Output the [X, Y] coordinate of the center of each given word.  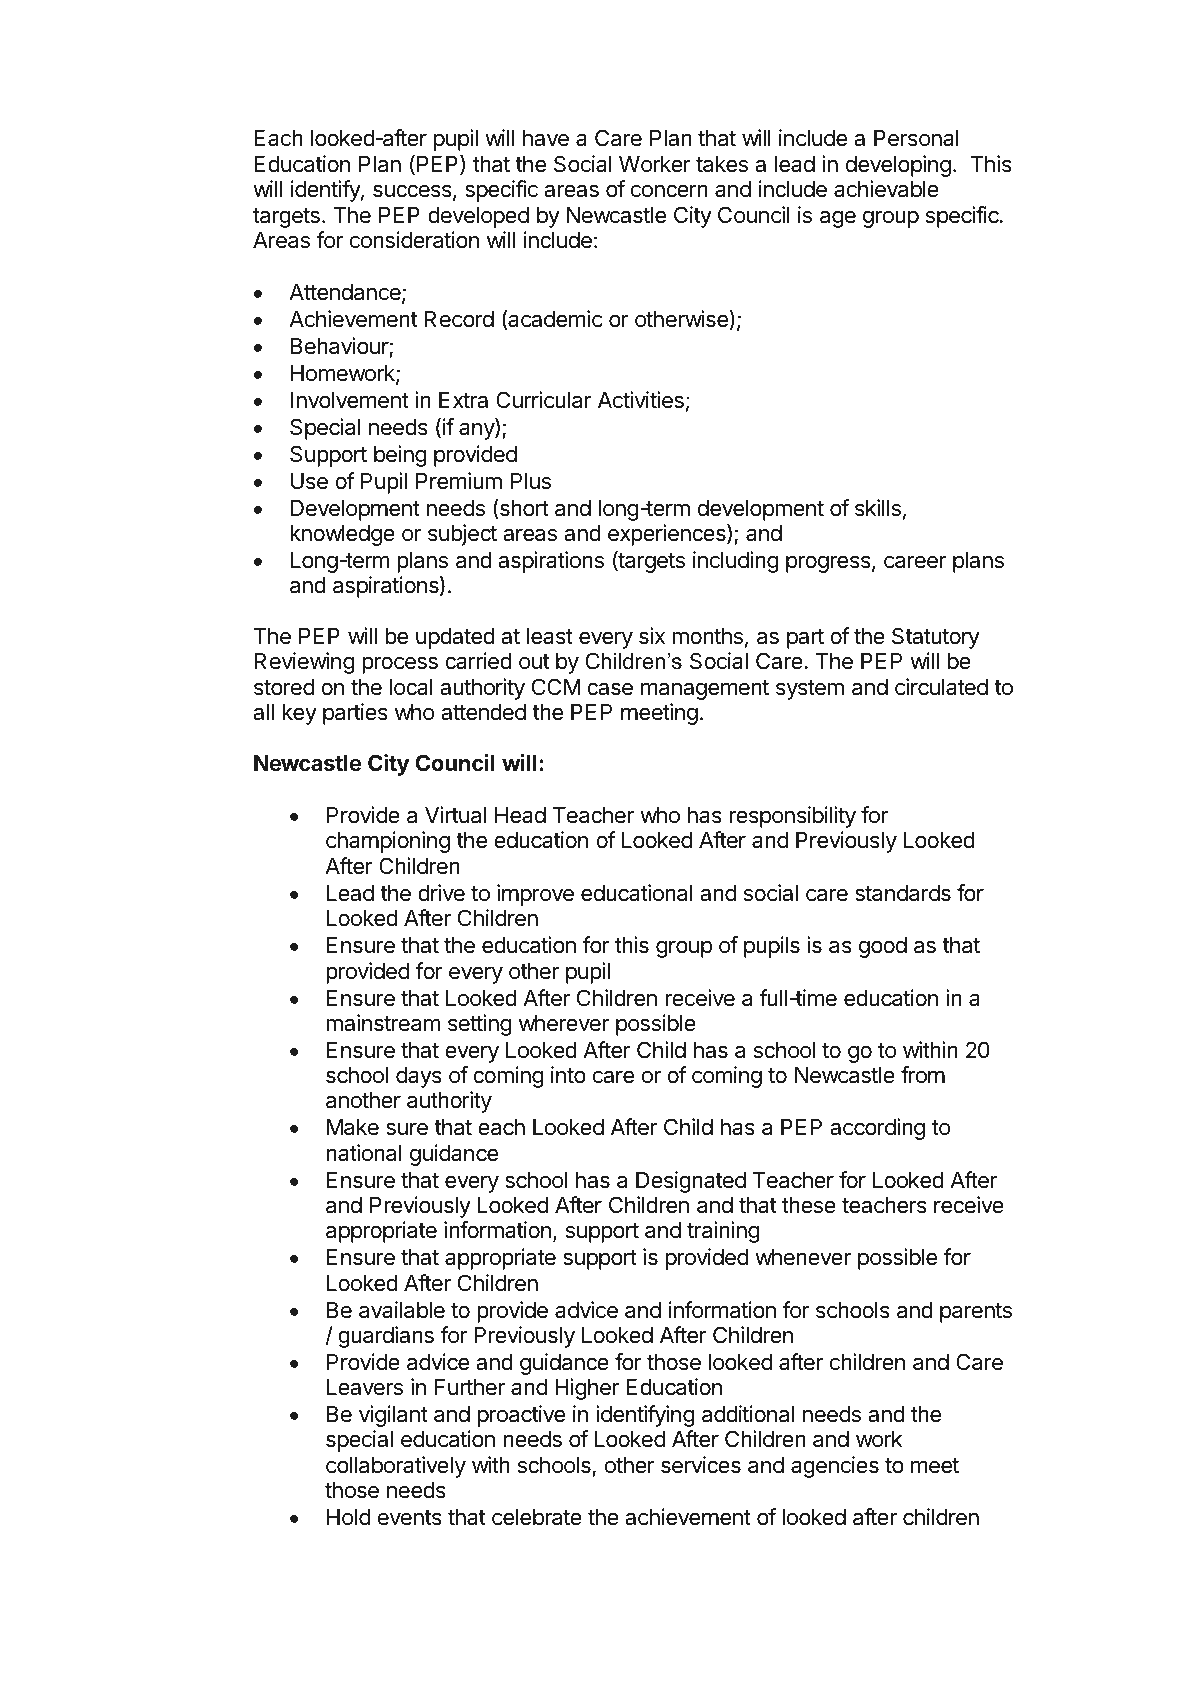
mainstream [383, 1023]
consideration [414, 240]
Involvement [350, 400]
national [364, 1153]
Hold [348, 1517]
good [883, 947]
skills [878, 508]
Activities [641, 400]
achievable [886, 189]
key [299, 714]
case [610, 689]
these [809, 1205]
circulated [941, 687]
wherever [564, 1023]
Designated [691, 1182]
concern [669, 191]
